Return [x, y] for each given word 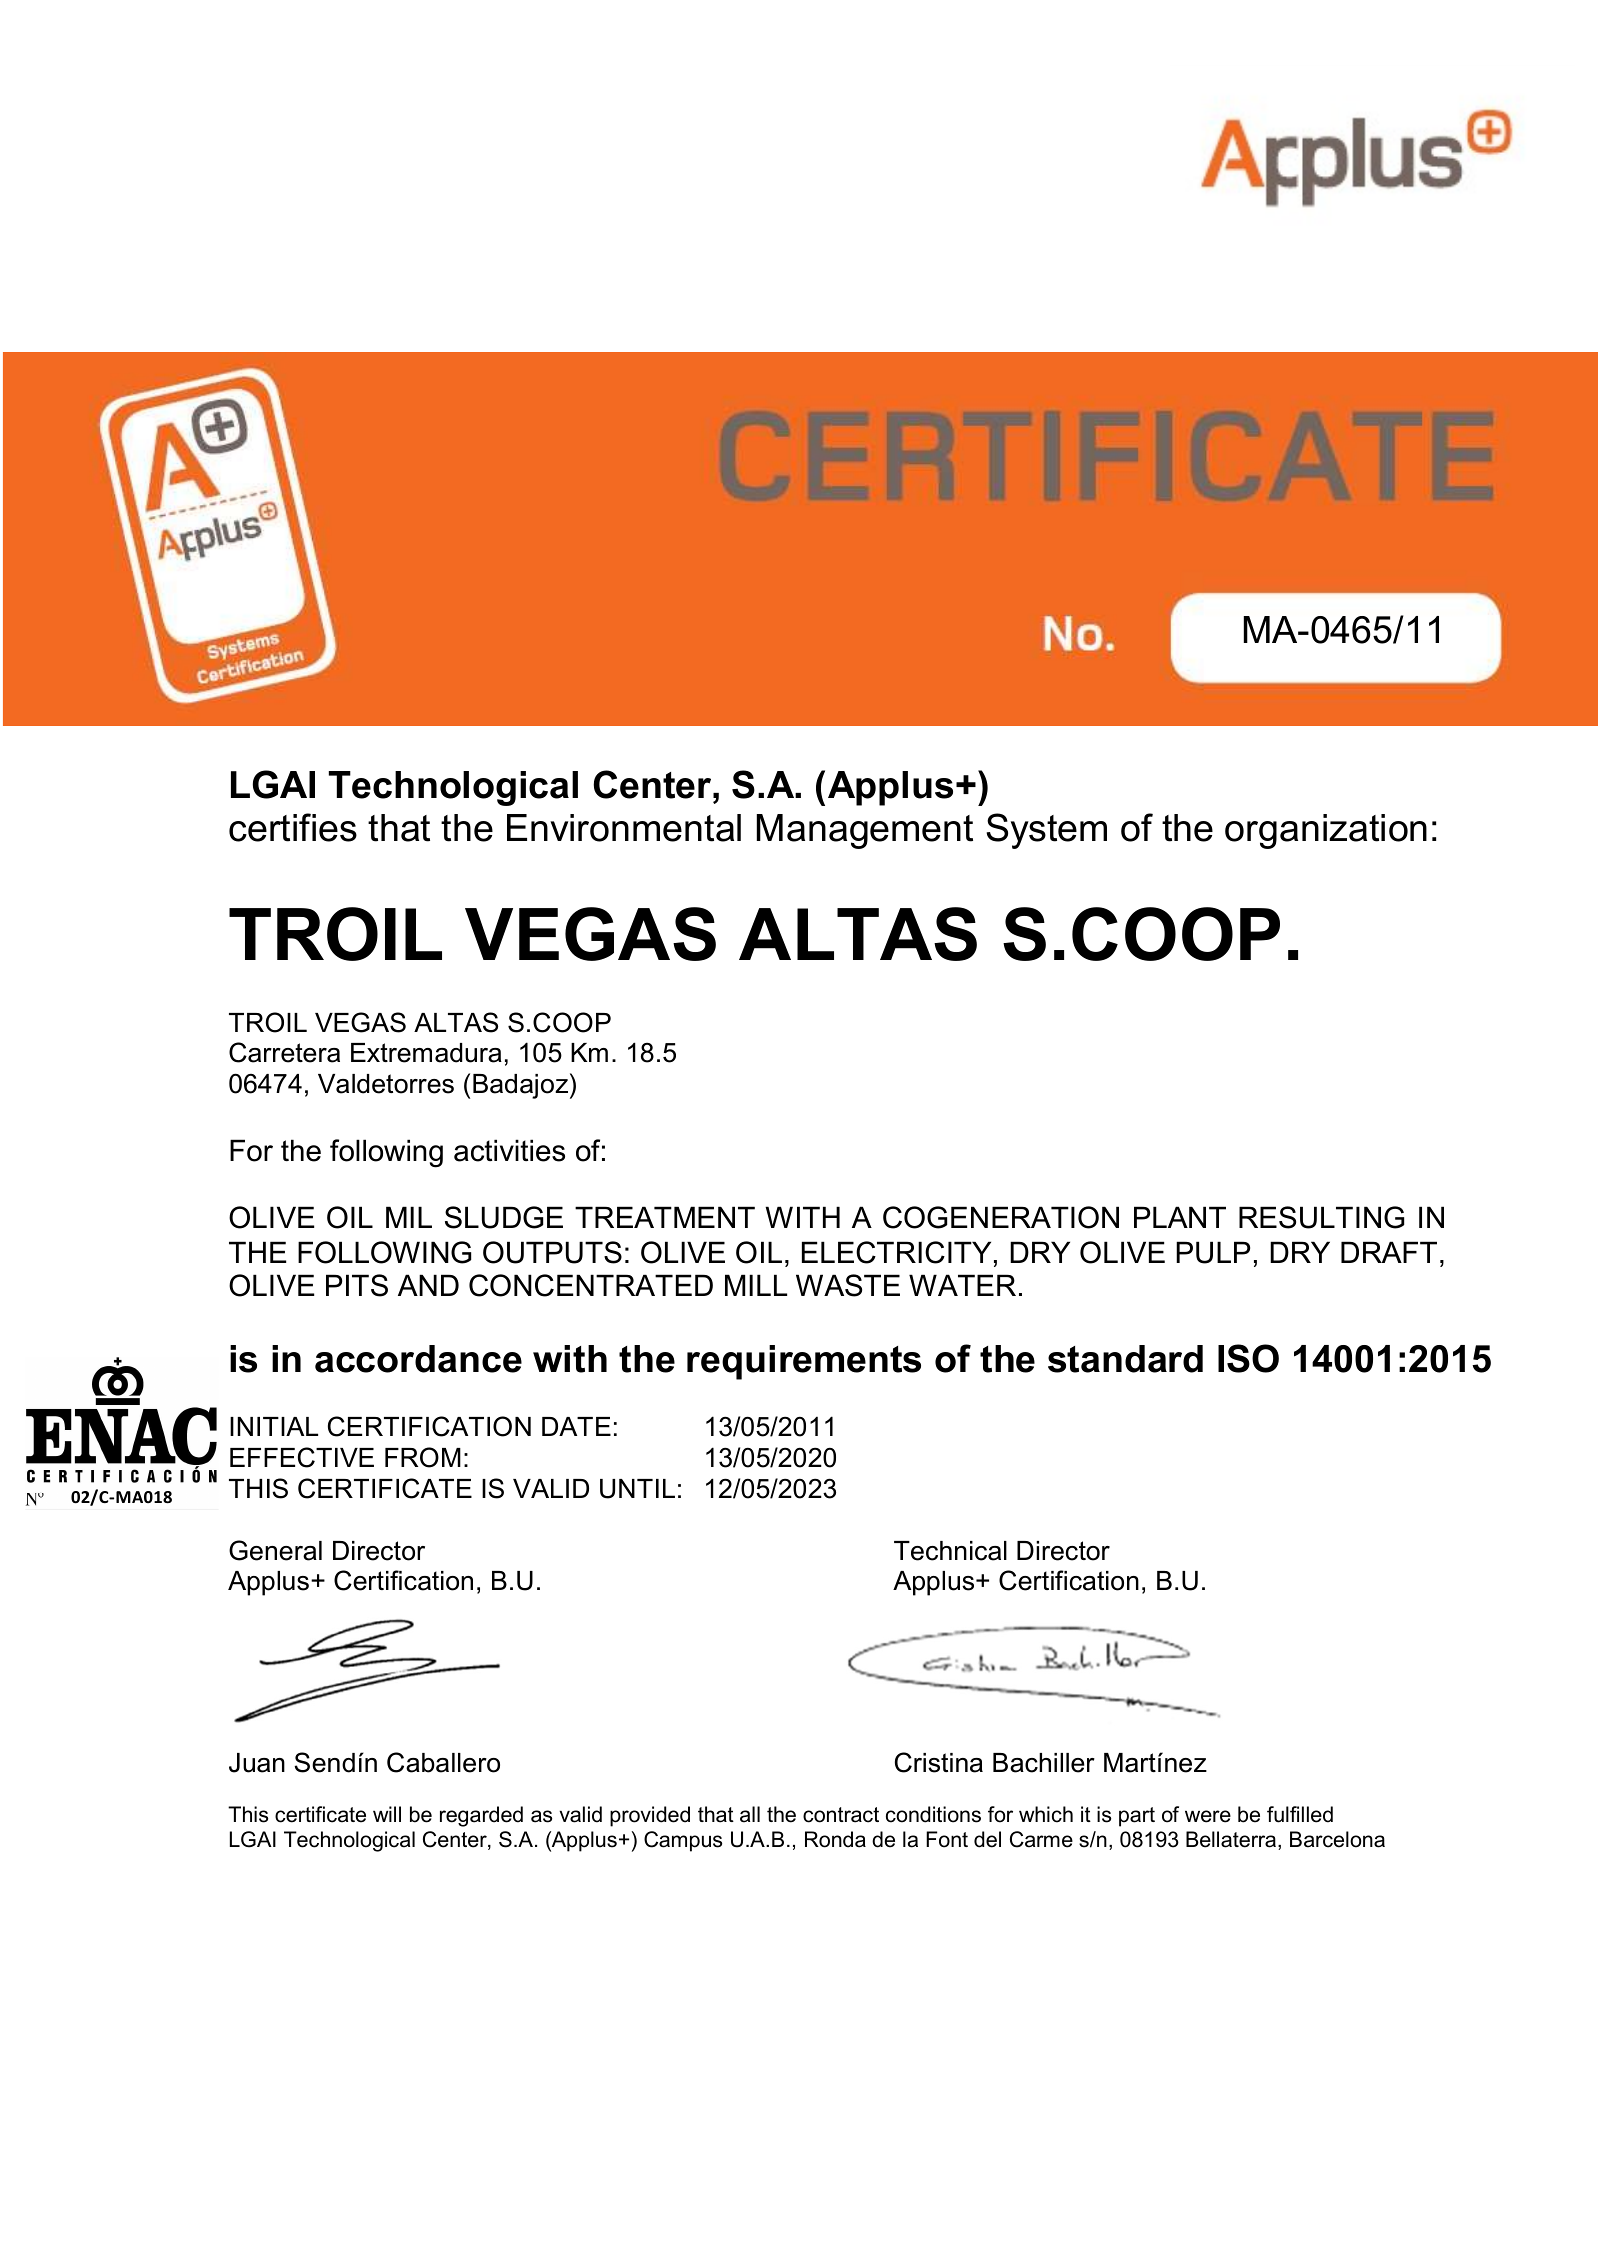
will [387, 1814]
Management [865, 831]
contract [841, 1815]
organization [1326, 831]
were [1208, 1816]
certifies [293, 827]
